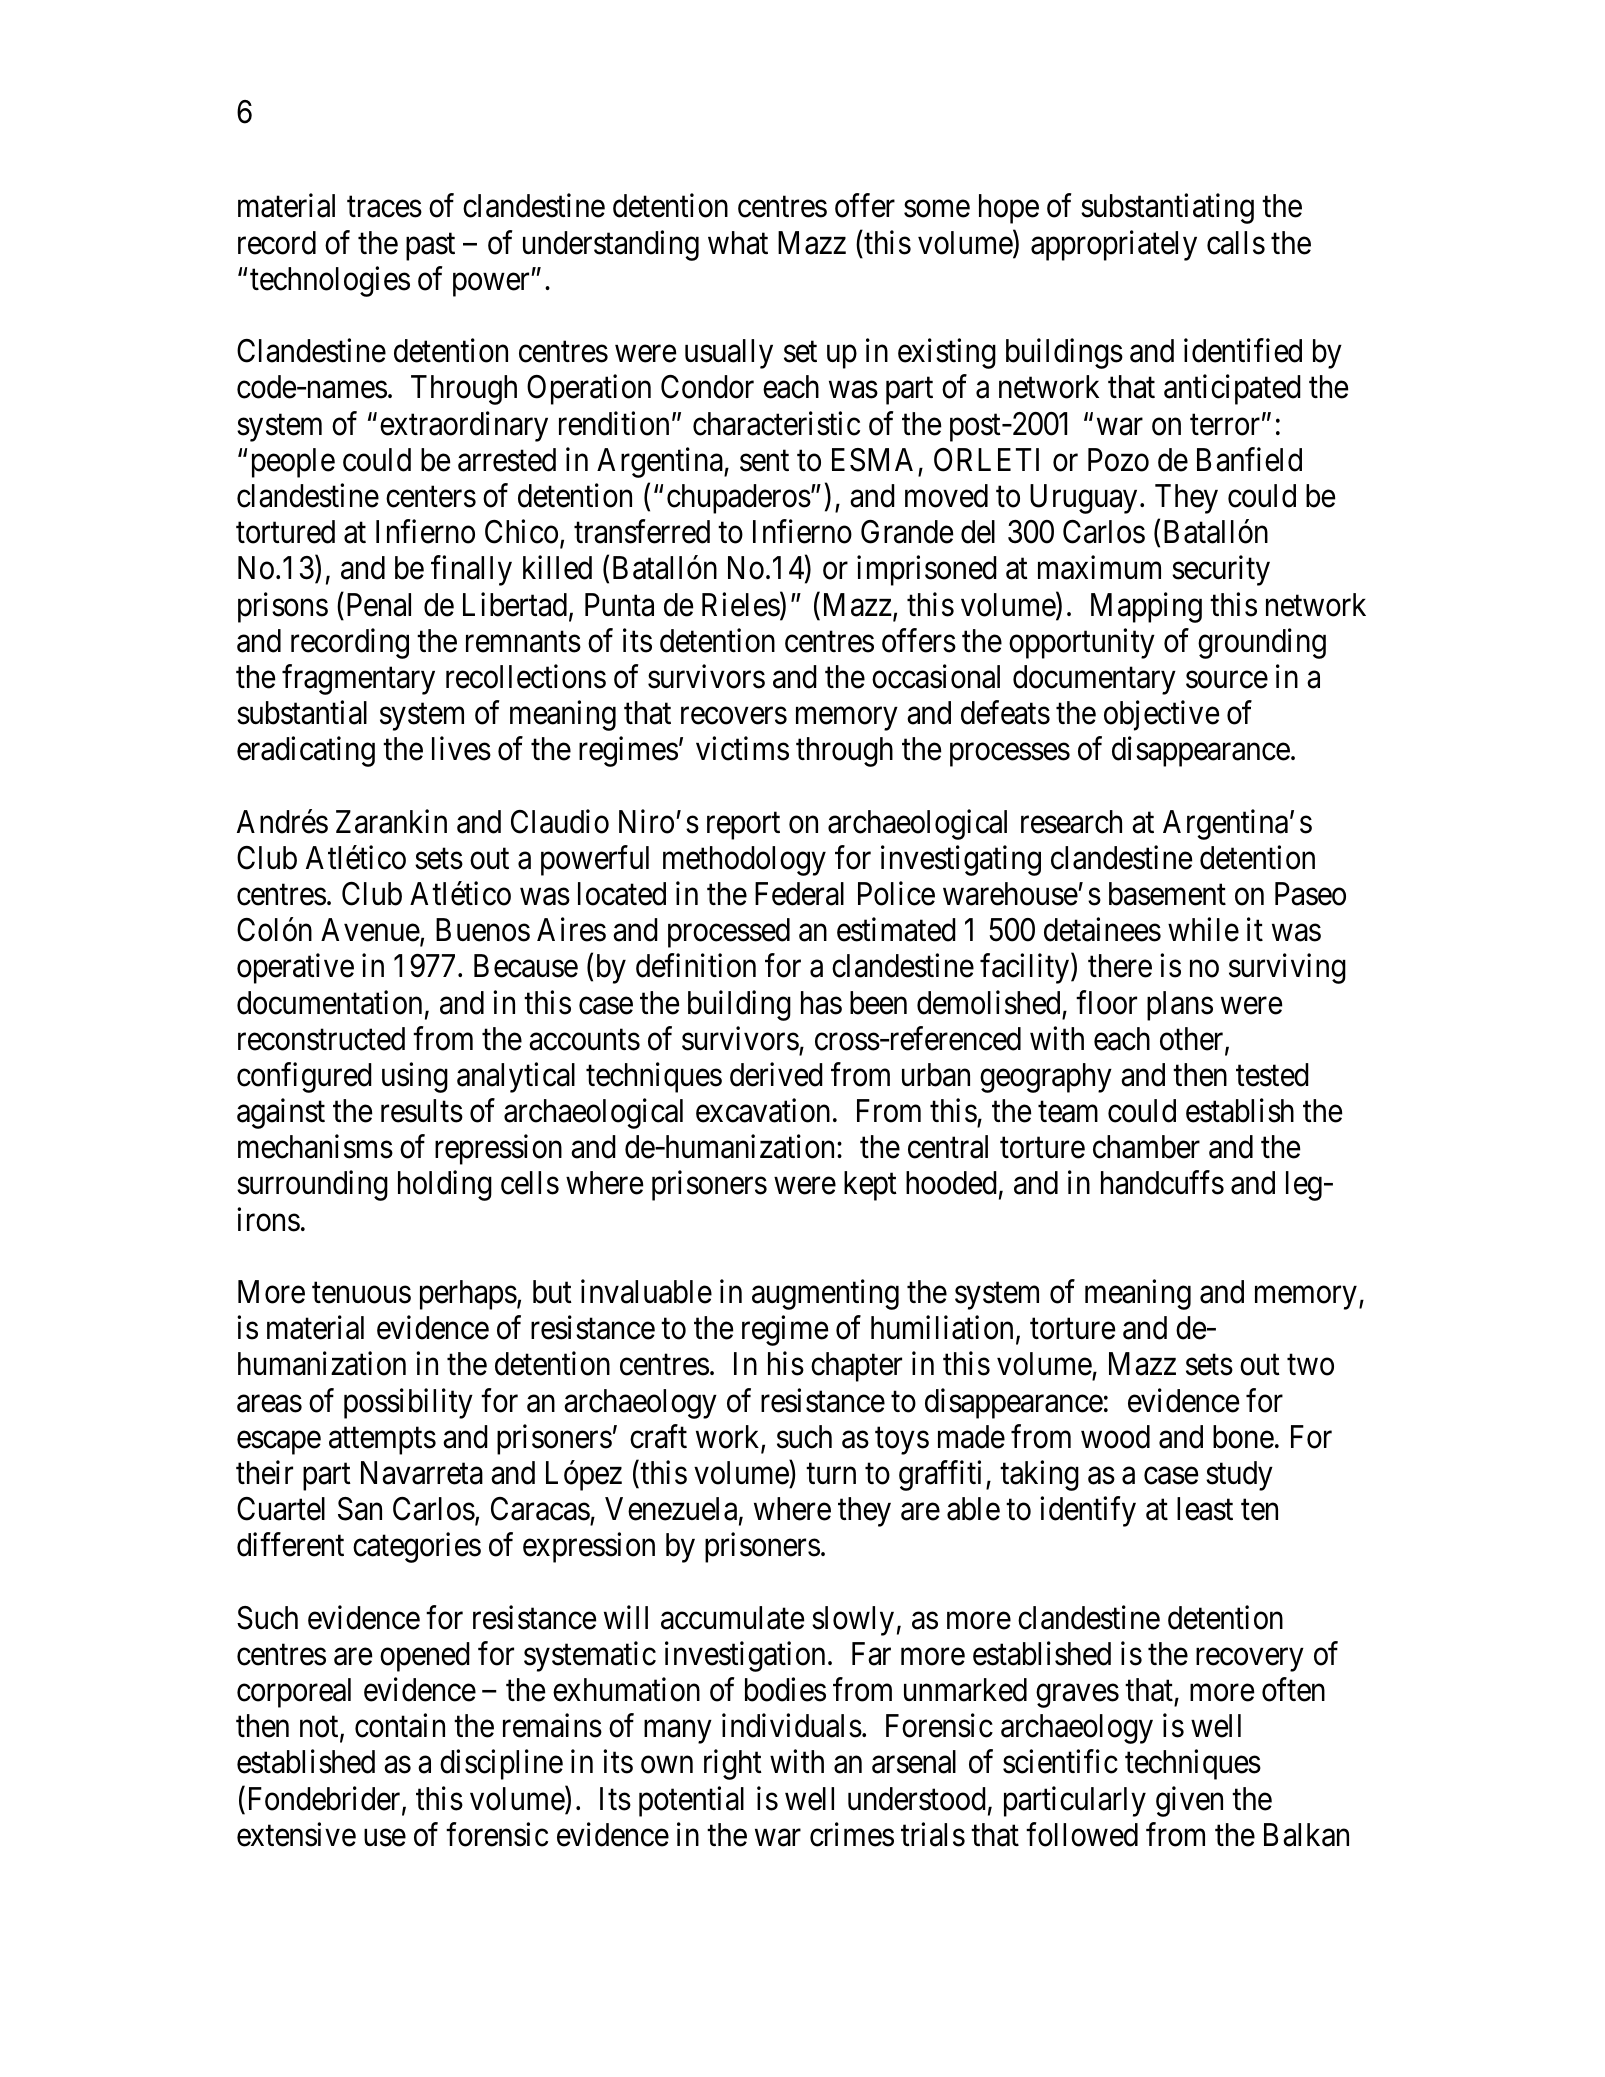 This screenshot has width=1605, height=2077. What do you see at coordinates (1236, 243) in the screenshot?
I see `calls` at bounding box center [1236, 243].
